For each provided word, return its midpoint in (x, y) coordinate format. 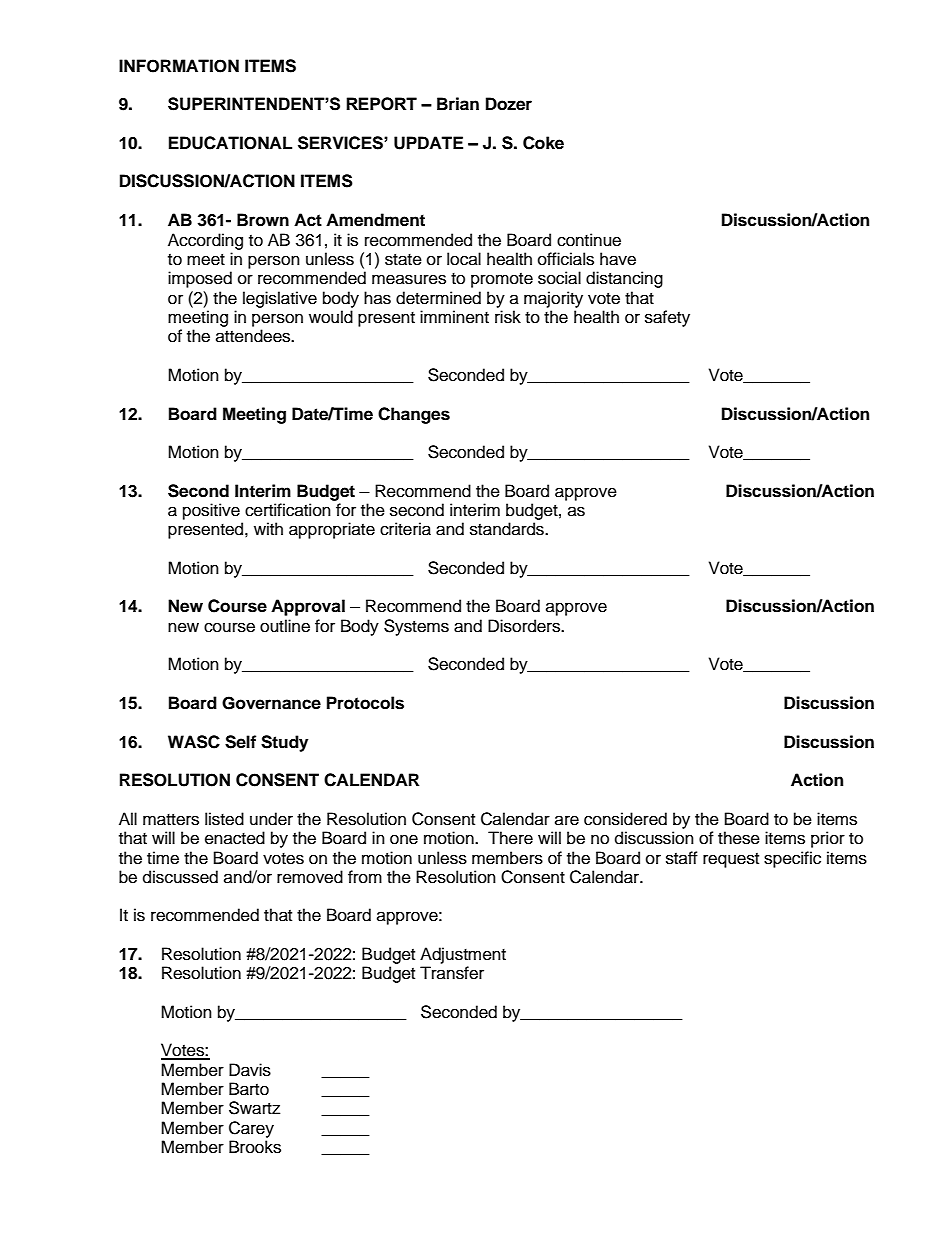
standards (508, 529)
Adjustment (463, 955)
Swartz (254, 1108)
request (731, 860)
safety (667, 318)
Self (240, 742)
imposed (200, 279)
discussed (180, 877)
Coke (543, 143)
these (739, 838)
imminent (454, 317)
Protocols (365, 703)
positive (211, 511)
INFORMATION (179, 66)
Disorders (525, 626)
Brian (458, 104)
